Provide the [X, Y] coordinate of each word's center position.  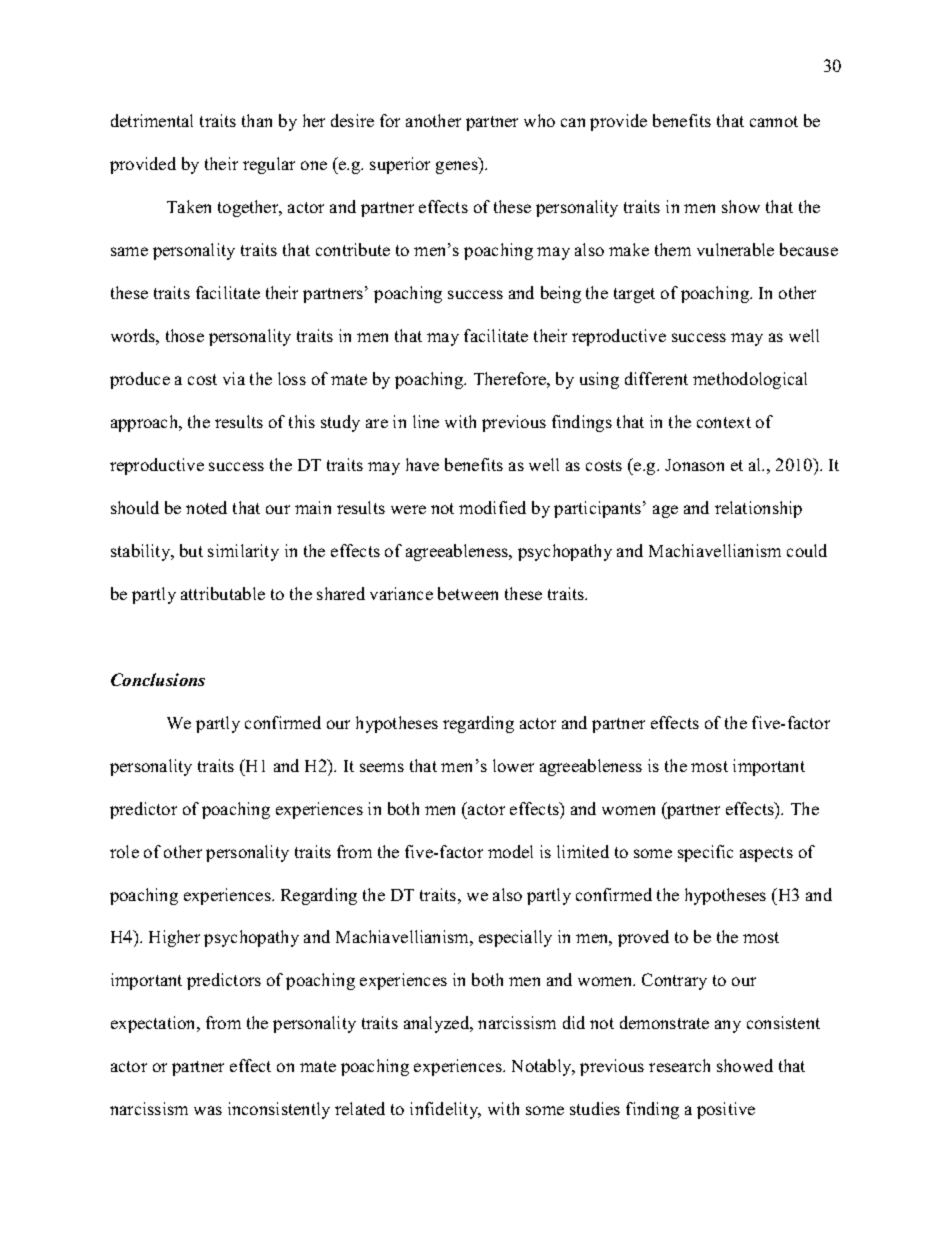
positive [726, 1110]
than [257, 120]
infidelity [445, 1110]
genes [458, 167]
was [208, 1110]
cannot [774, 121]
